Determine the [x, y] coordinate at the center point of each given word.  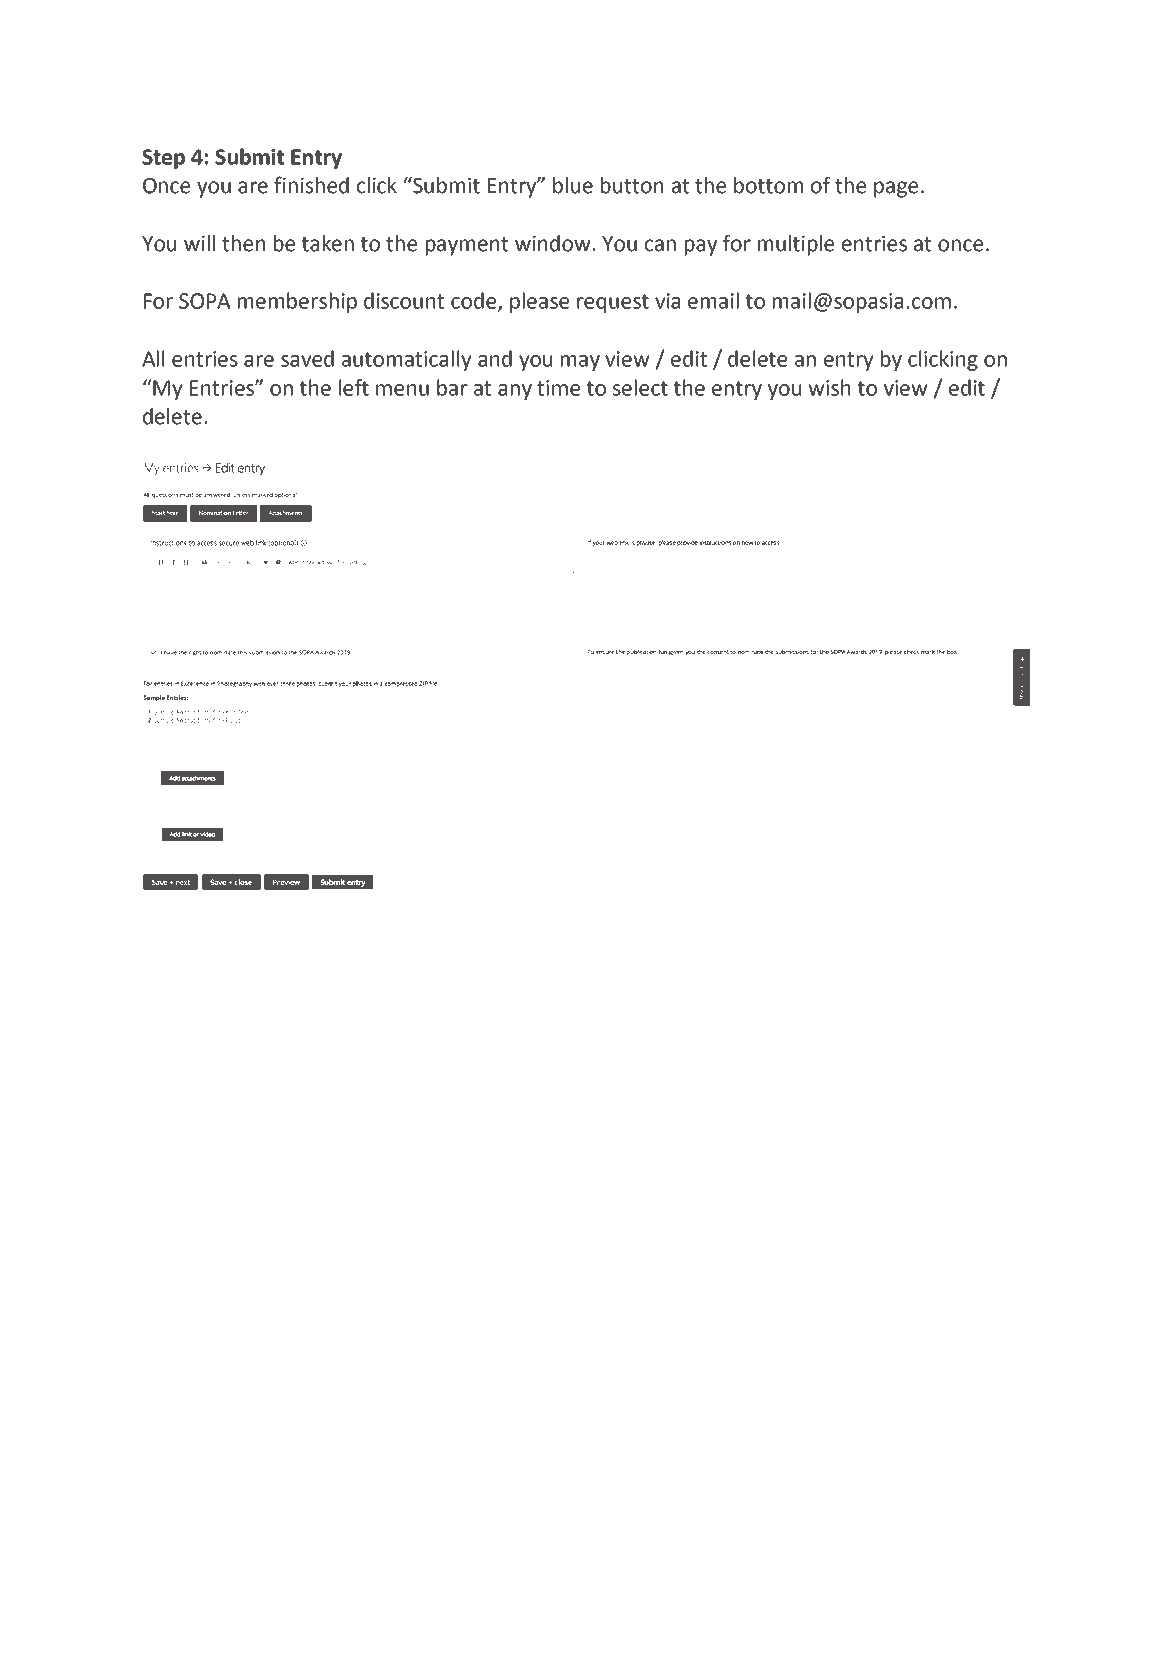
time [558, 388]
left [354, 387]
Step [163, 159]
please [539, 302]
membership [297, 302]
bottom [768, 185]
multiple [796, 245]
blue [573, 185]
